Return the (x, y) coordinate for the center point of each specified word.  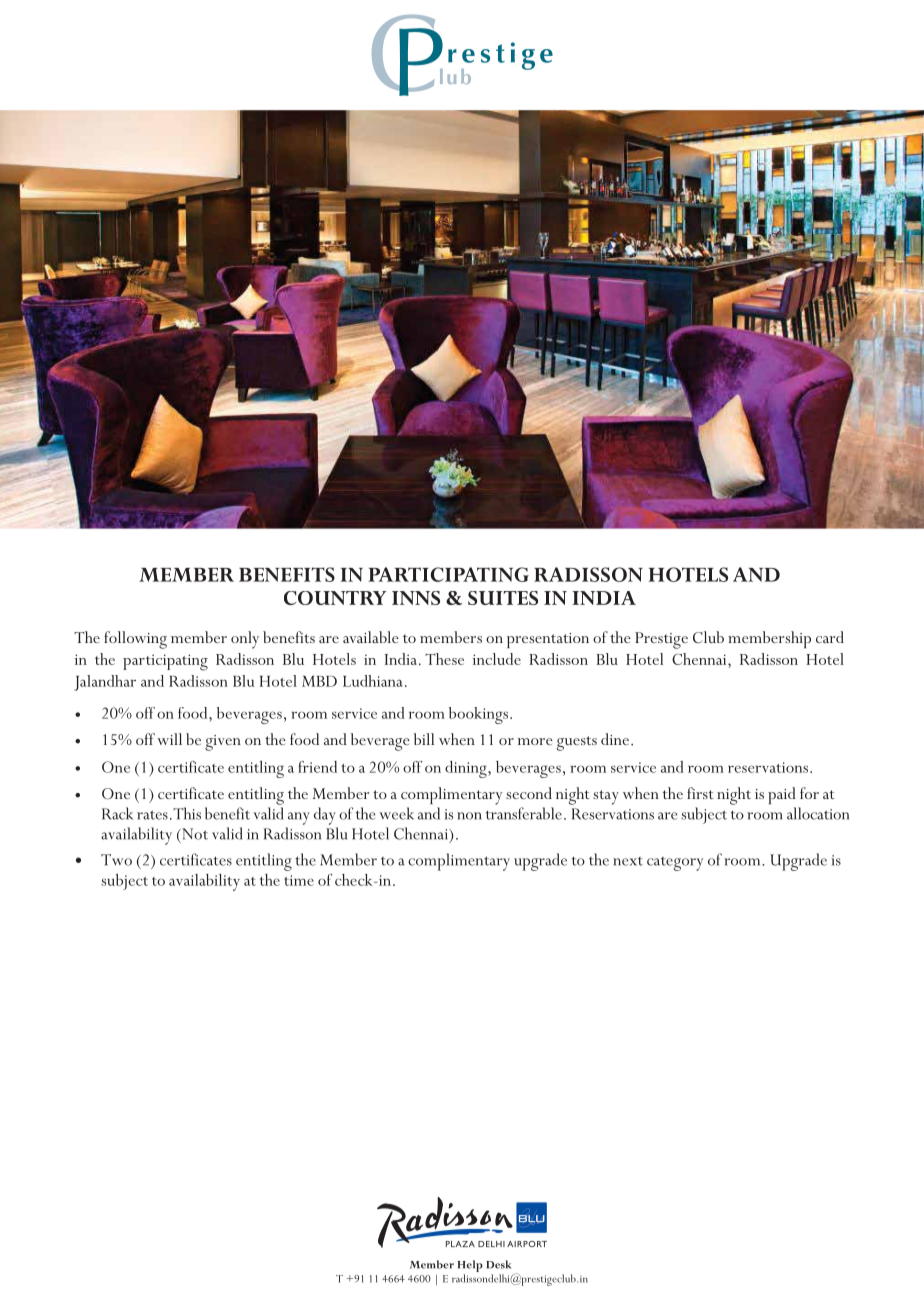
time (299, 880)
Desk (498, 1264)
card (830, 637)
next (628, 861)
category (675, 864)
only (245, 640)
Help (470, 1266)
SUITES (503, 598)
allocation (818, 813)
